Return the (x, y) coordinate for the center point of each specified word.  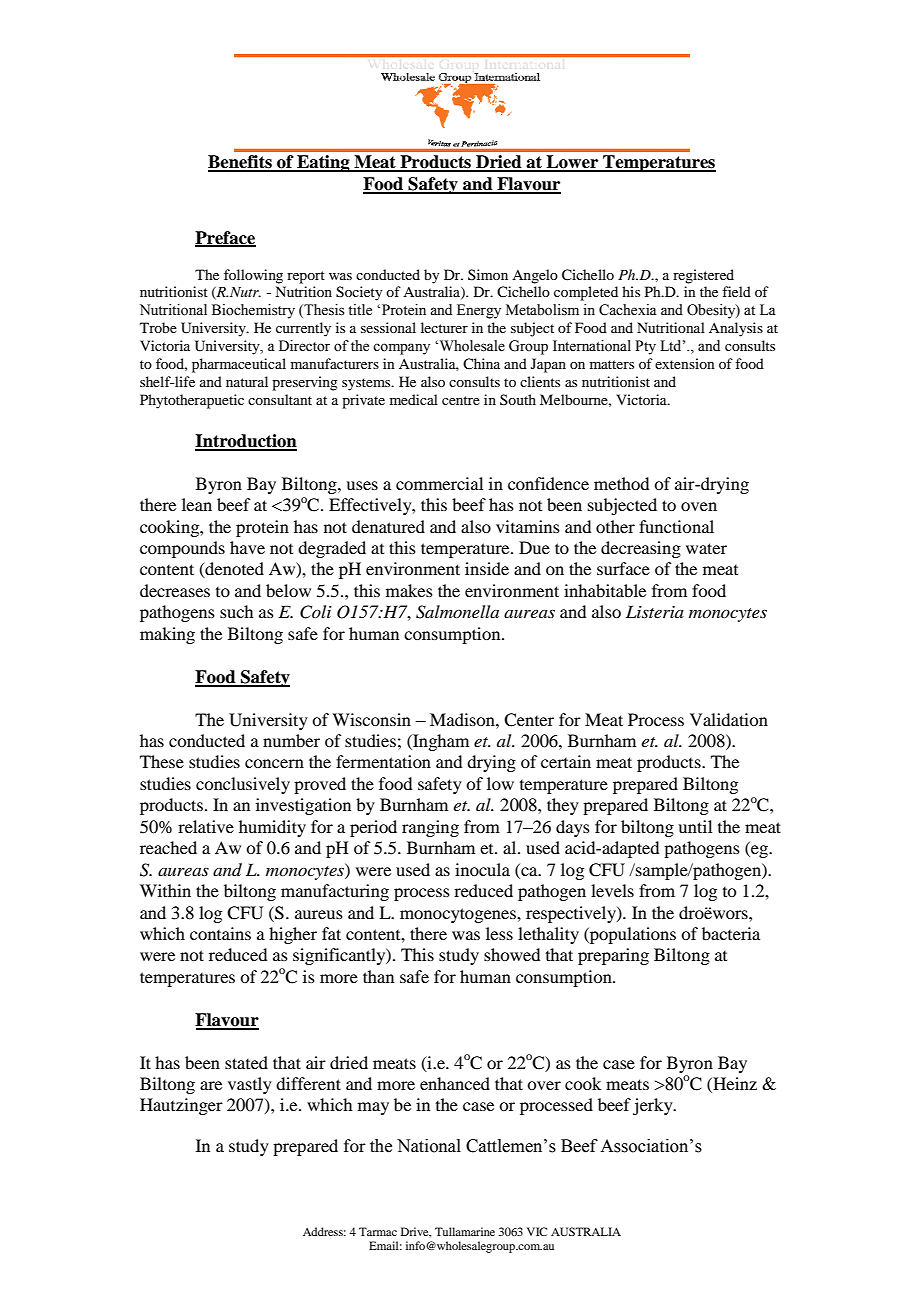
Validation (729, 719)
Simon (488, 274)
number (291, 740)
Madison (463, 719)
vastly (250, 1085)
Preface (225, 238)
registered (703, 276)
